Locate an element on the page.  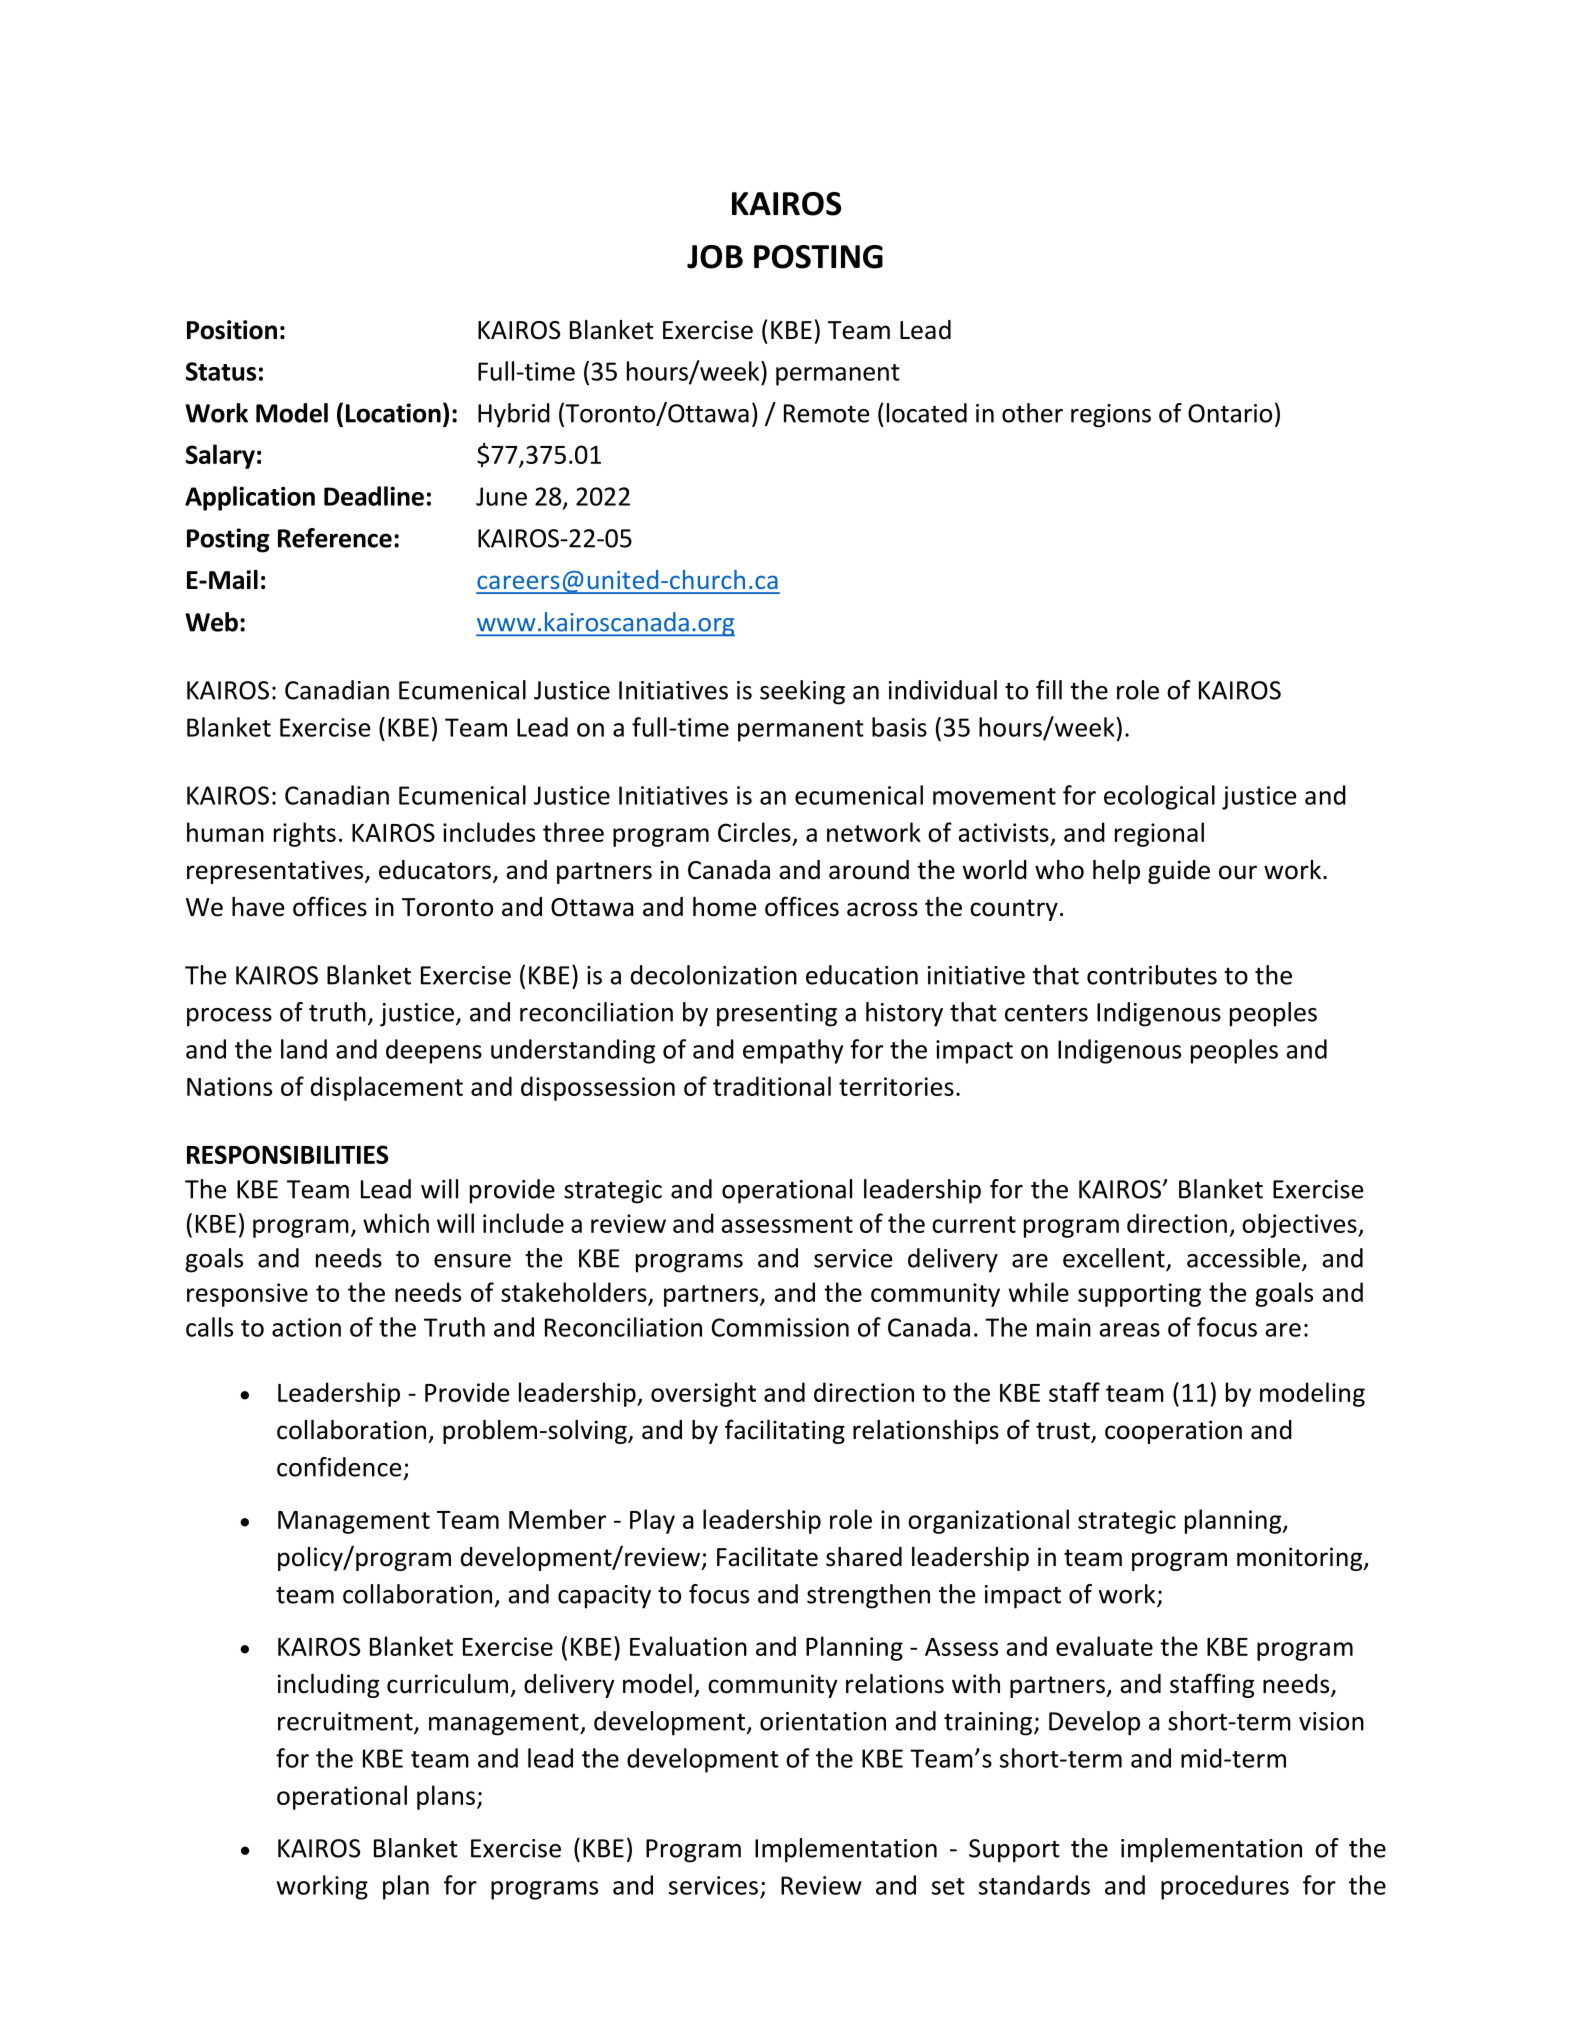
Position is located at coordinates (232, 330).
